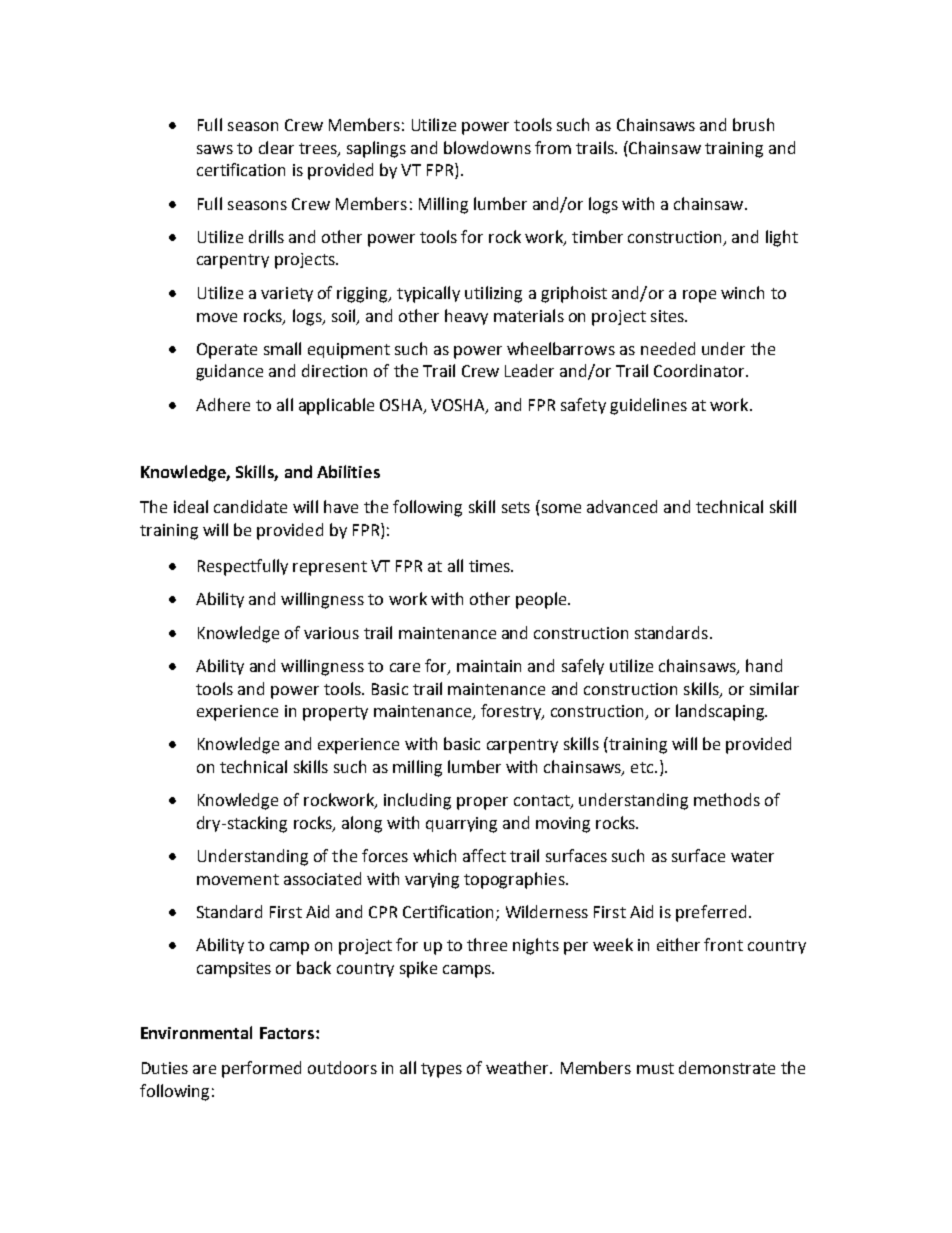 The width and height of the image is (952, 1233). Describe the element at coordinates (330, 568) in the image. I see `represent` at that location.
